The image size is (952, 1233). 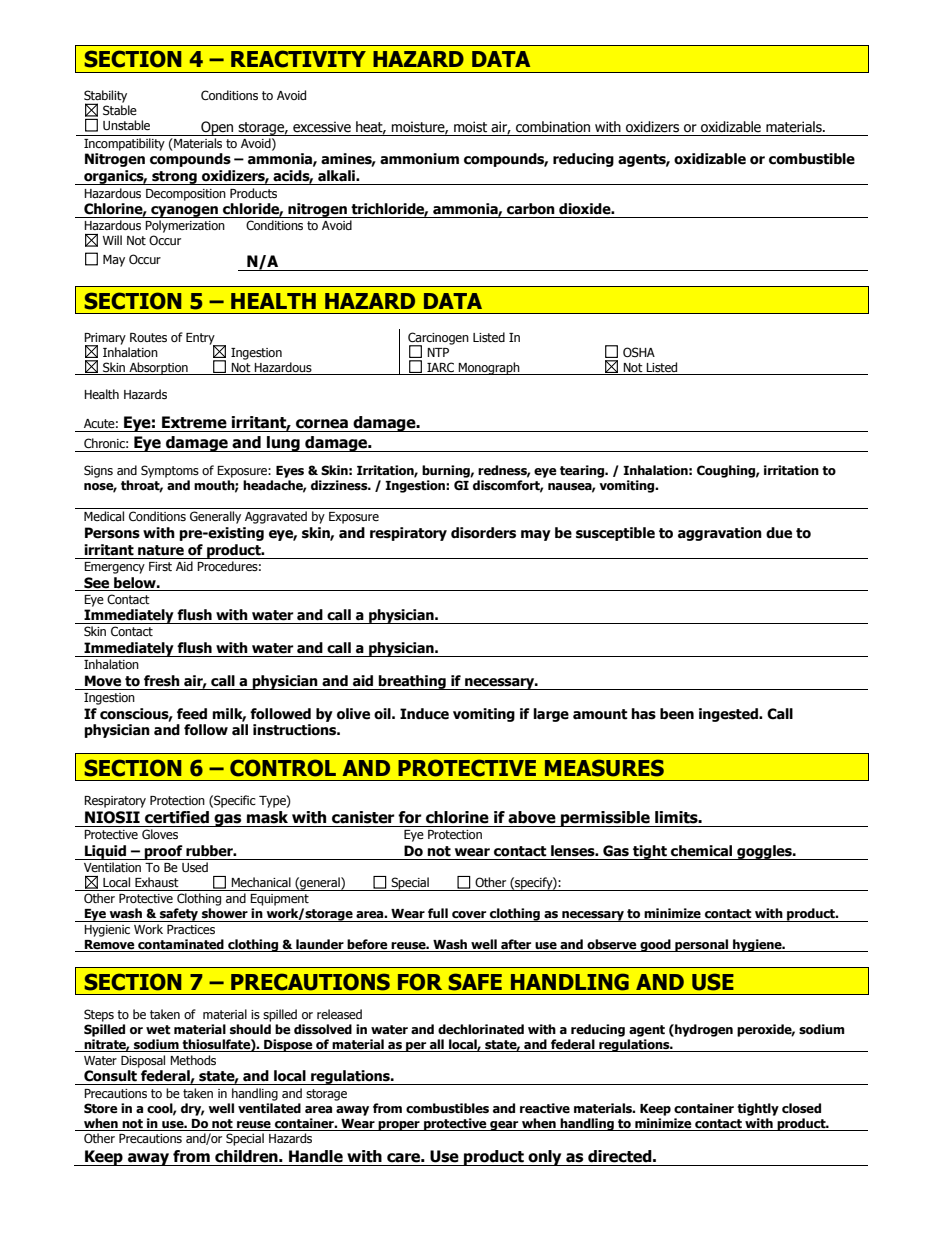 I want to click on feed, so click(x=192, y=714).
